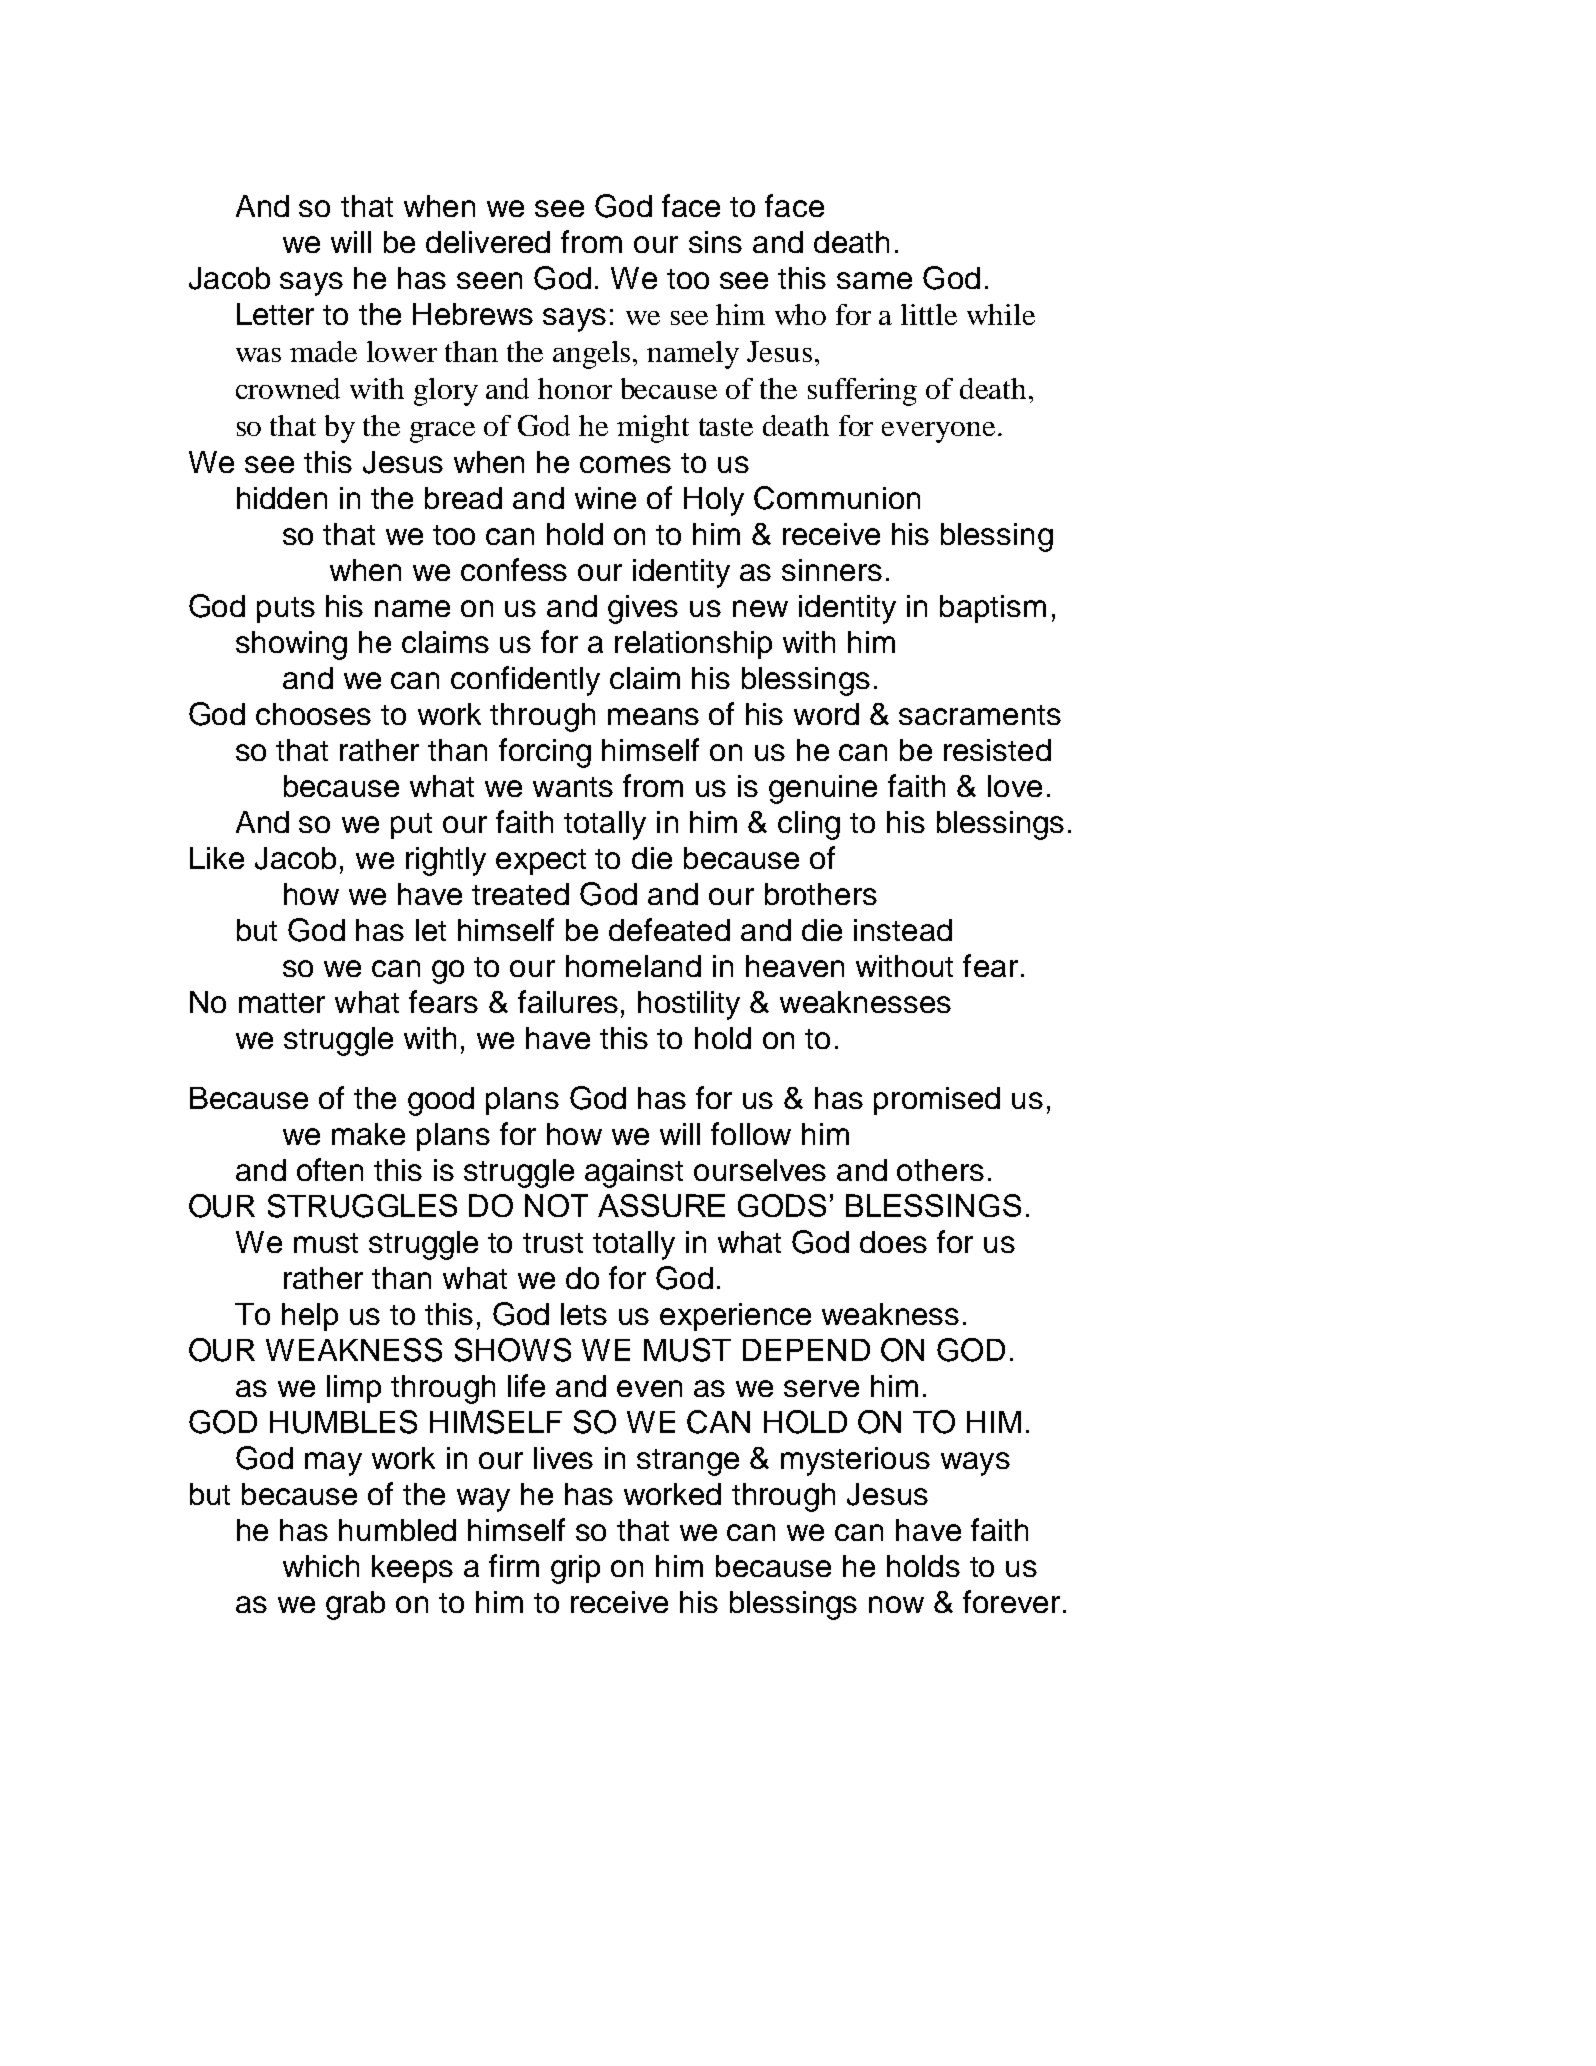 This document has width=1596, height=2066. I want to click on often, so click(330, 1169).
